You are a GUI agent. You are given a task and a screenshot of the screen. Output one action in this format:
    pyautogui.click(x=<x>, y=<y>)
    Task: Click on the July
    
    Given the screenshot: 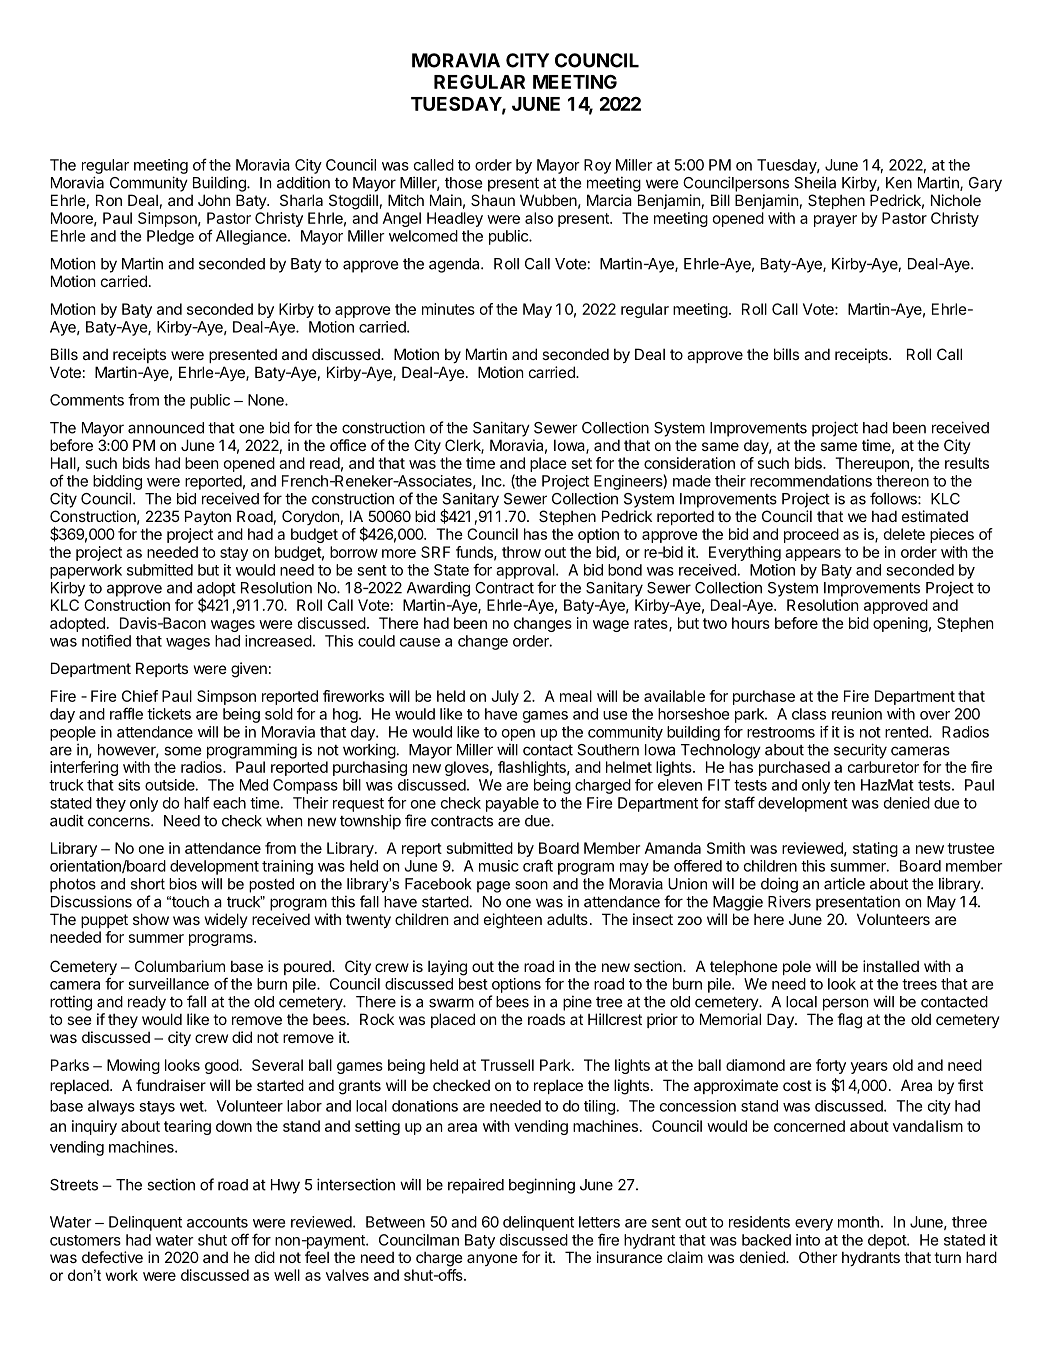 What is the action you would take?
    pyautogui.click(x=505, y=697)
